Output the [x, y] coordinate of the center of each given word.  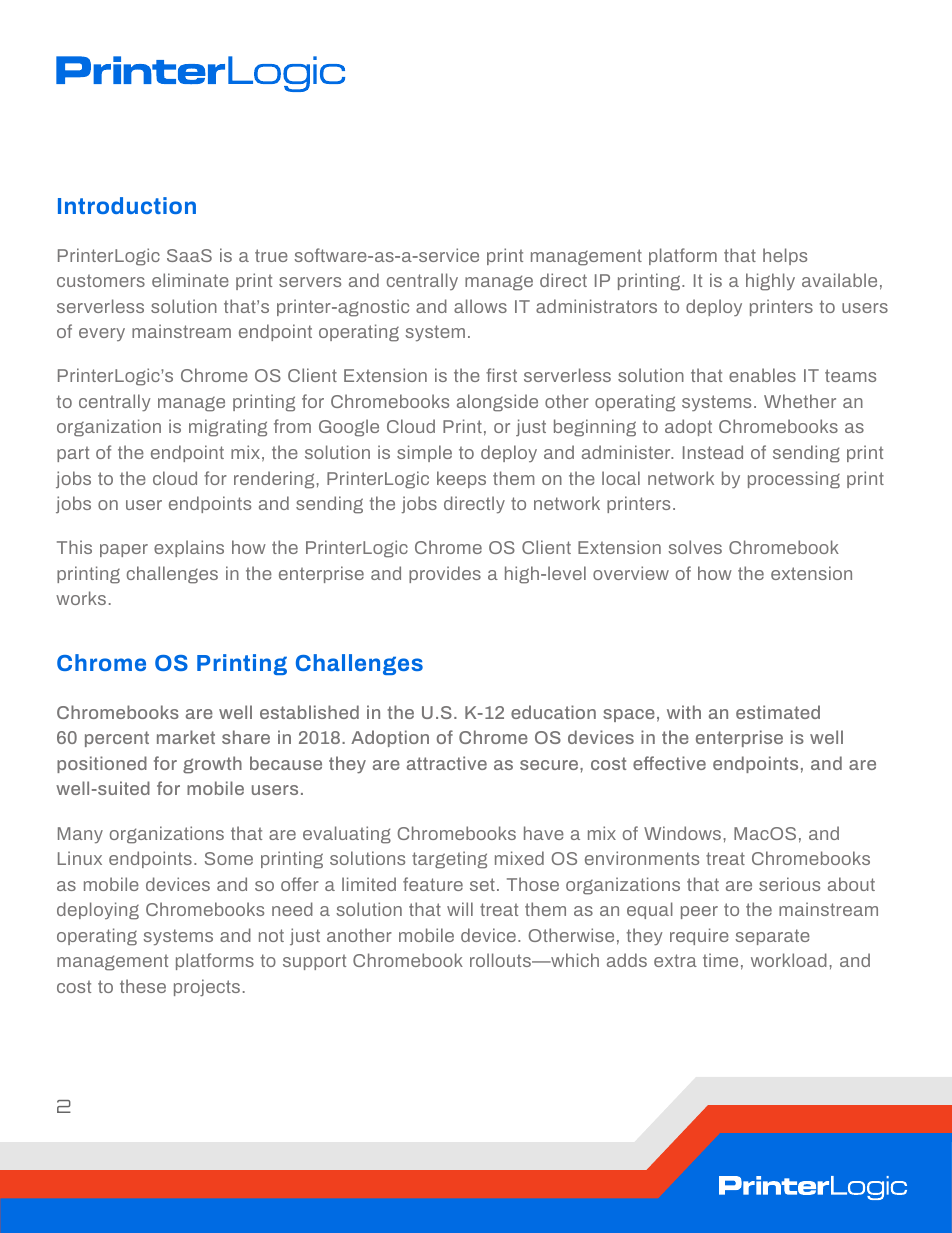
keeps [461, 479]
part [73, 454]
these [143, 986]
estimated [778, 712]
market [186, 737]
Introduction [127, 205]
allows [480, 306]
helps [785, 256]
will [460, 909]
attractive [447, 763]
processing [794, 480]
